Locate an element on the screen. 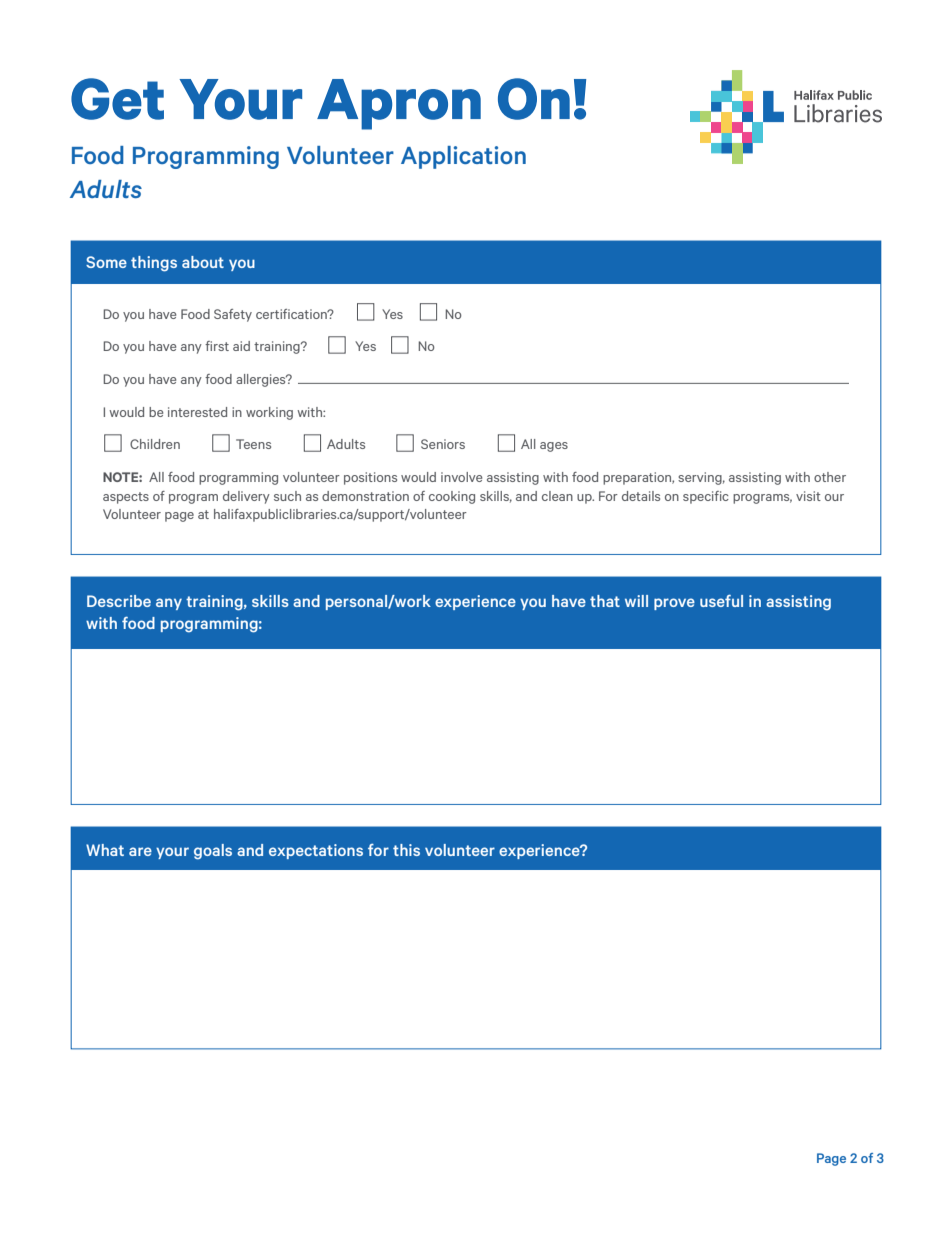  delivery is located at coordinates (246, 497).
